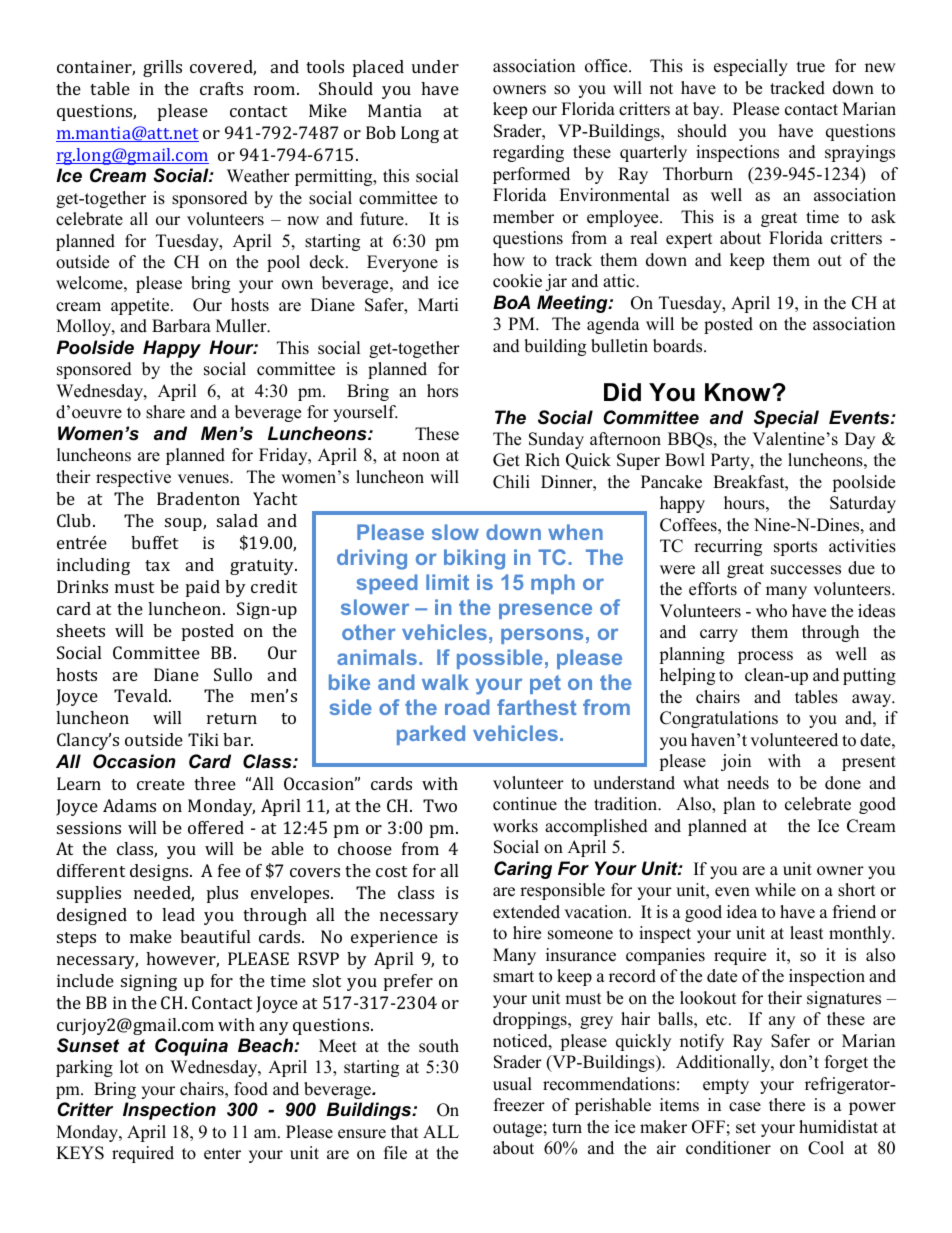 Image resolution: width=952 pixels, height=1233 pixels. I want to click on enter, so click(222, 1154).
